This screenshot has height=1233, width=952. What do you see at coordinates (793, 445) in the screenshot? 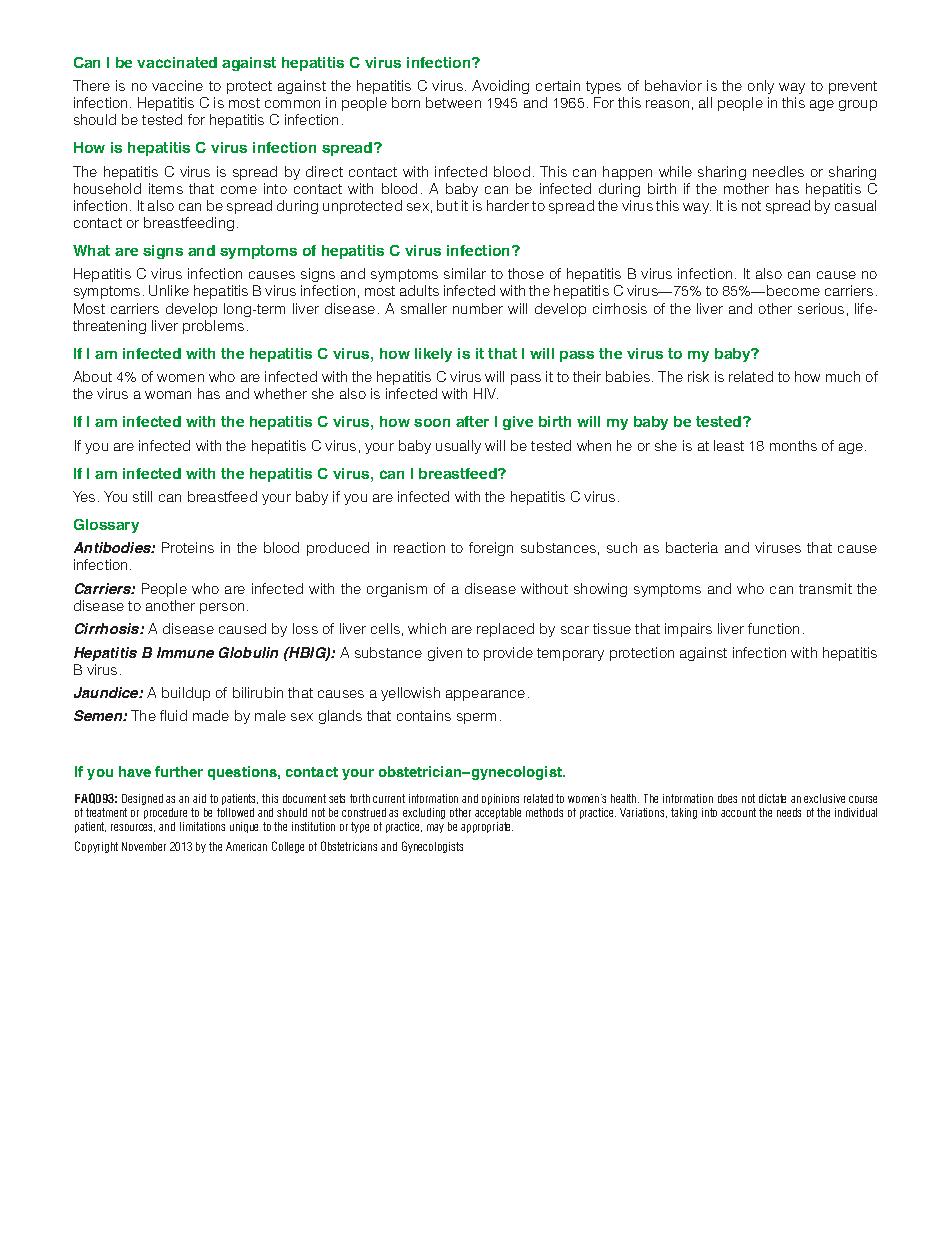
I see `months` at bounding box center [793, 445].
